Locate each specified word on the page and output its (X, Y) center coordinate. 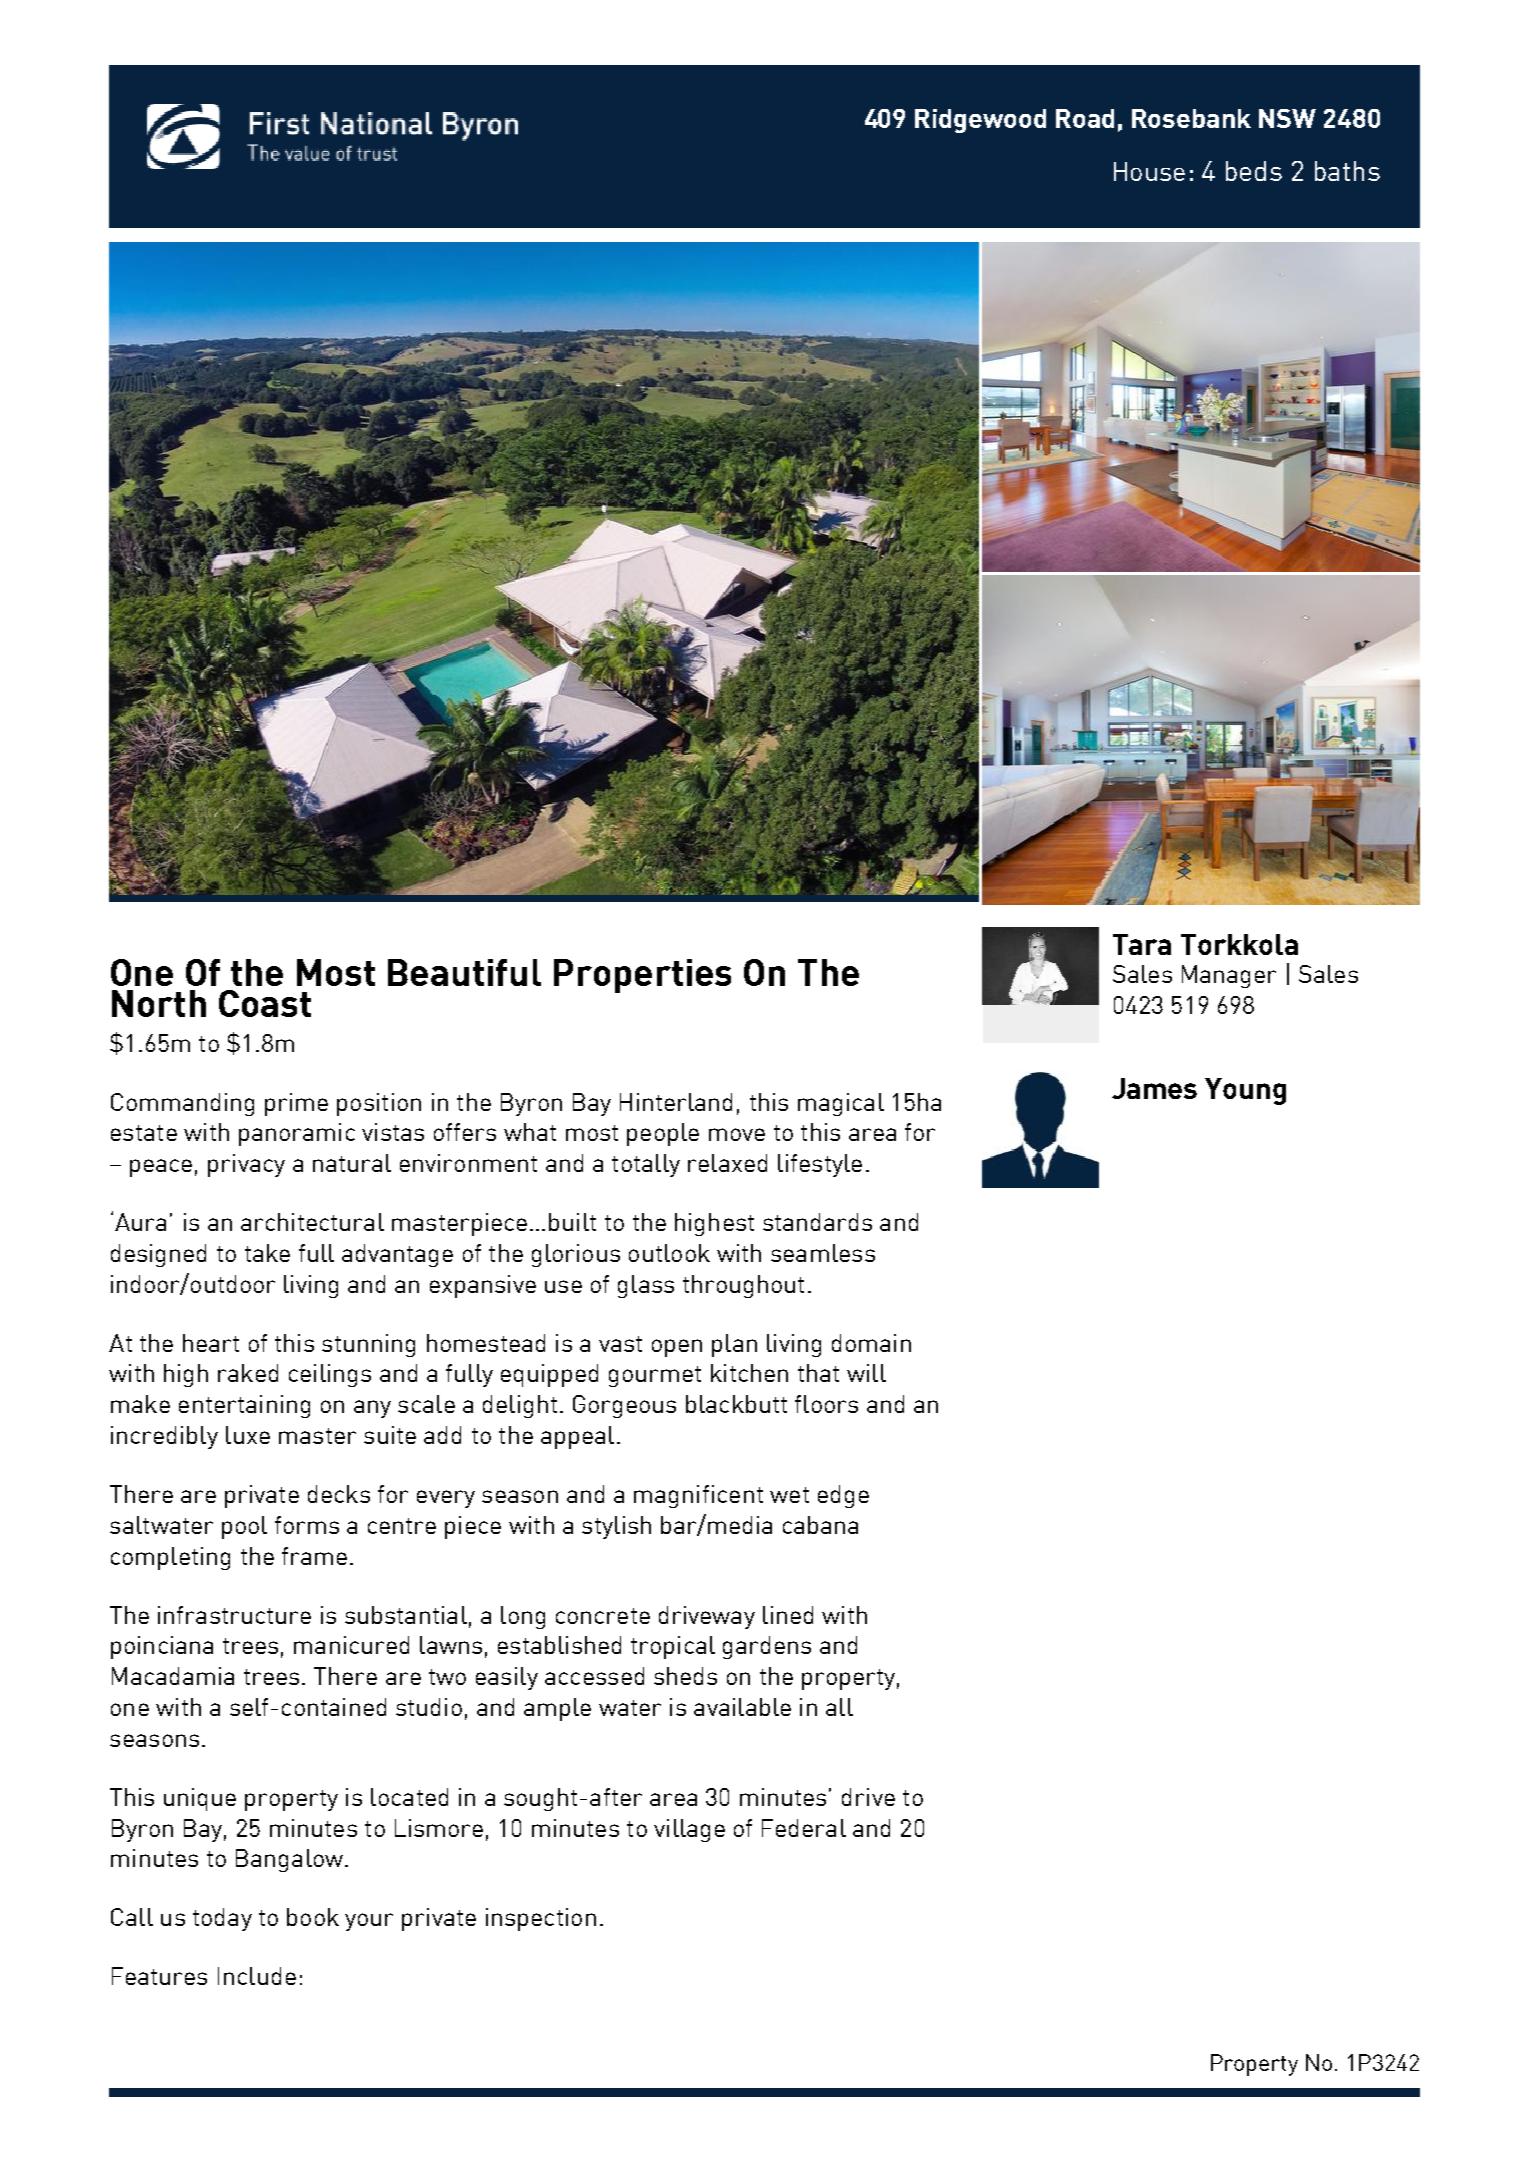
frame (314, 1556)
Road (1085, 118)
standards (817, 1222)
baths (1347, 171)
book (313, 1917)
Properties (642, 976)
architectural (312, 1222)
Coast (265, 1003)
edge (843, 1496)
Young (1245, 1091)
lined (788, 1615)
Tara (1142, 944)
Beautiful (464, 972)
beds (1254, 171)
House (1149, 171)
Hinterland (676, 1102)
